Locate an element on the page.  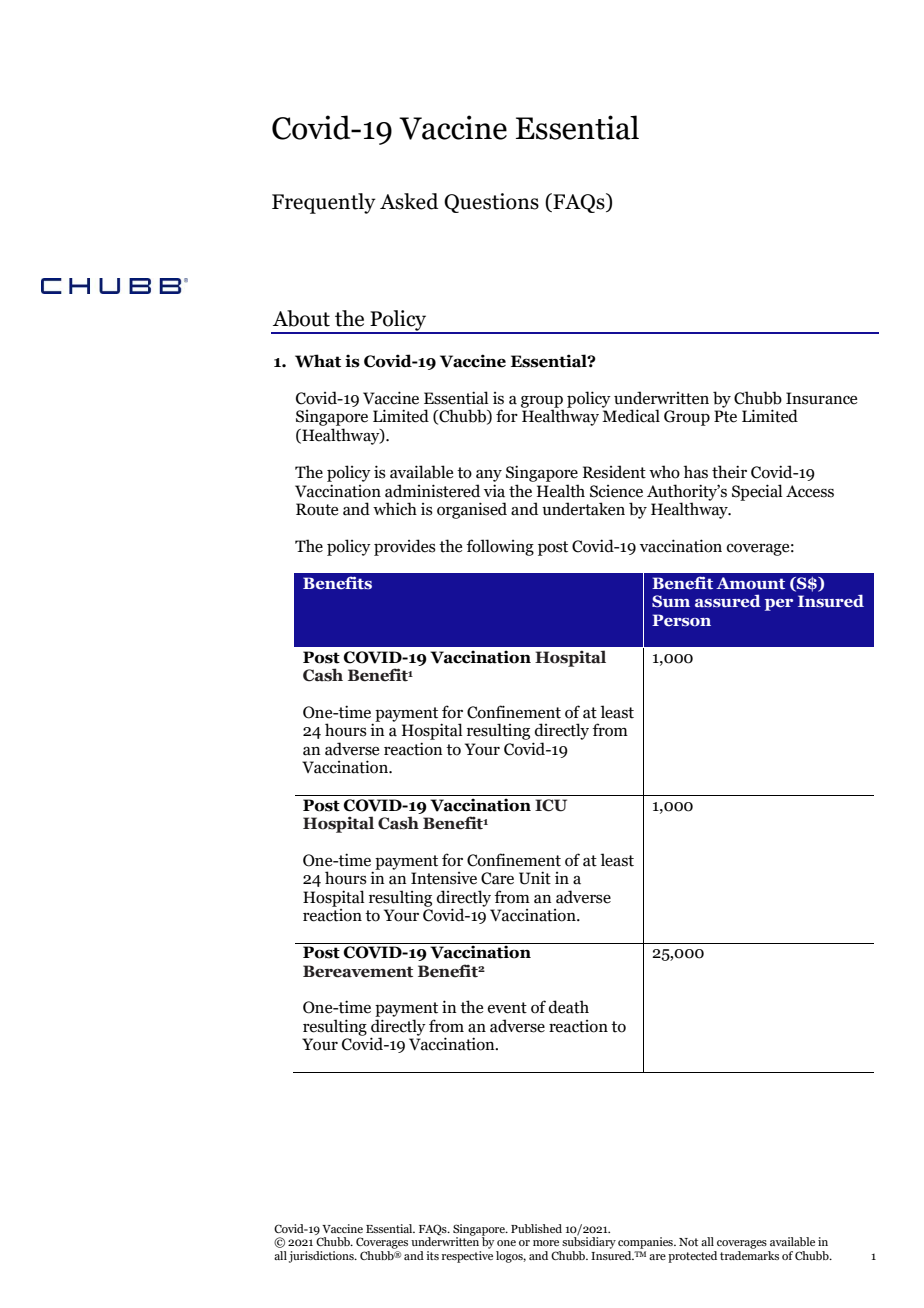
more is located at coordinates (546, 1243).
